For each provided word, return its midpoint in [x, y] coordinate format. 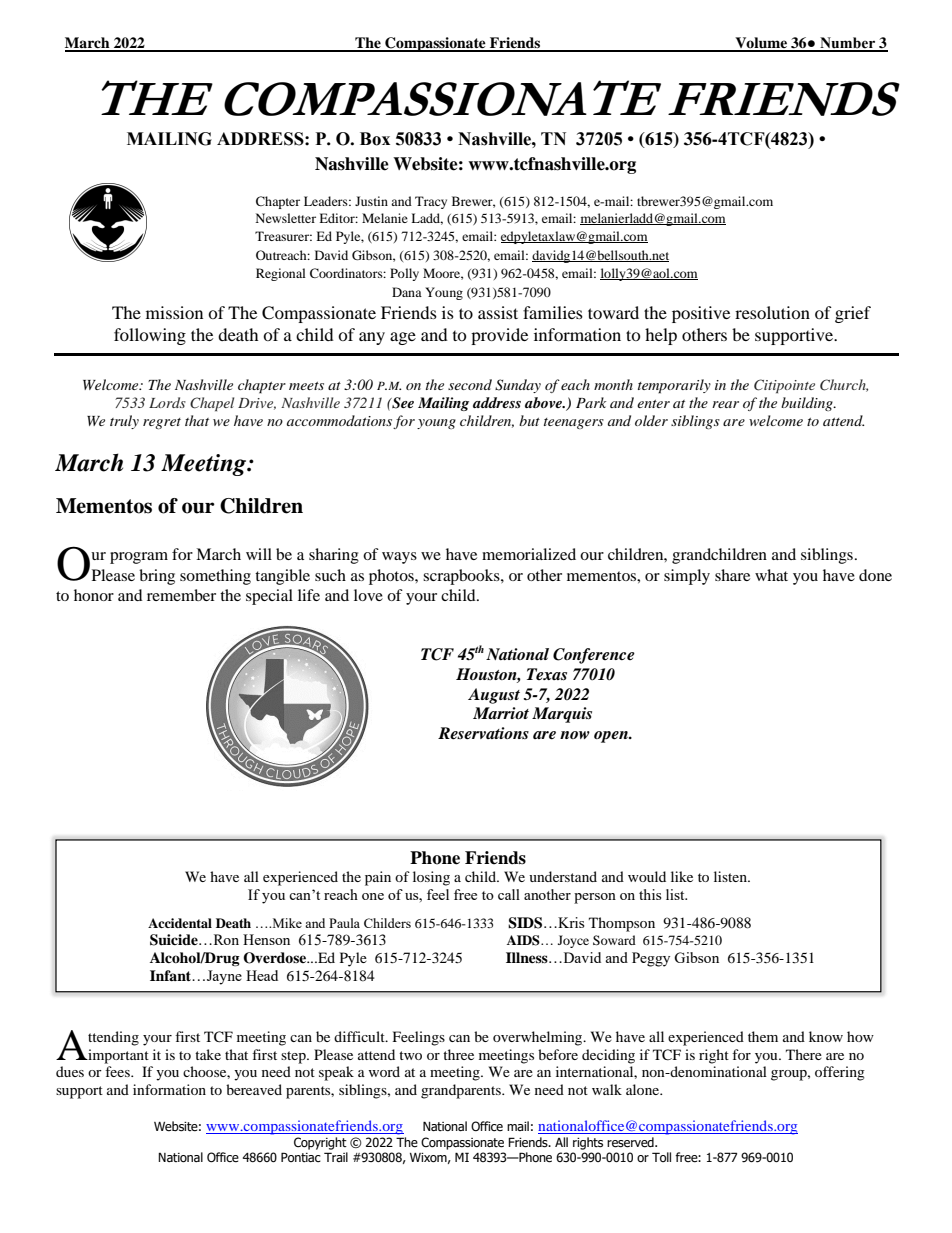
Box [375, 139]
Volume [761, 44]
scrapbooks [462, 577]
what [771, 575]
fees [118, 1071]
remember [181, 595]
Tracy [431, 202]
